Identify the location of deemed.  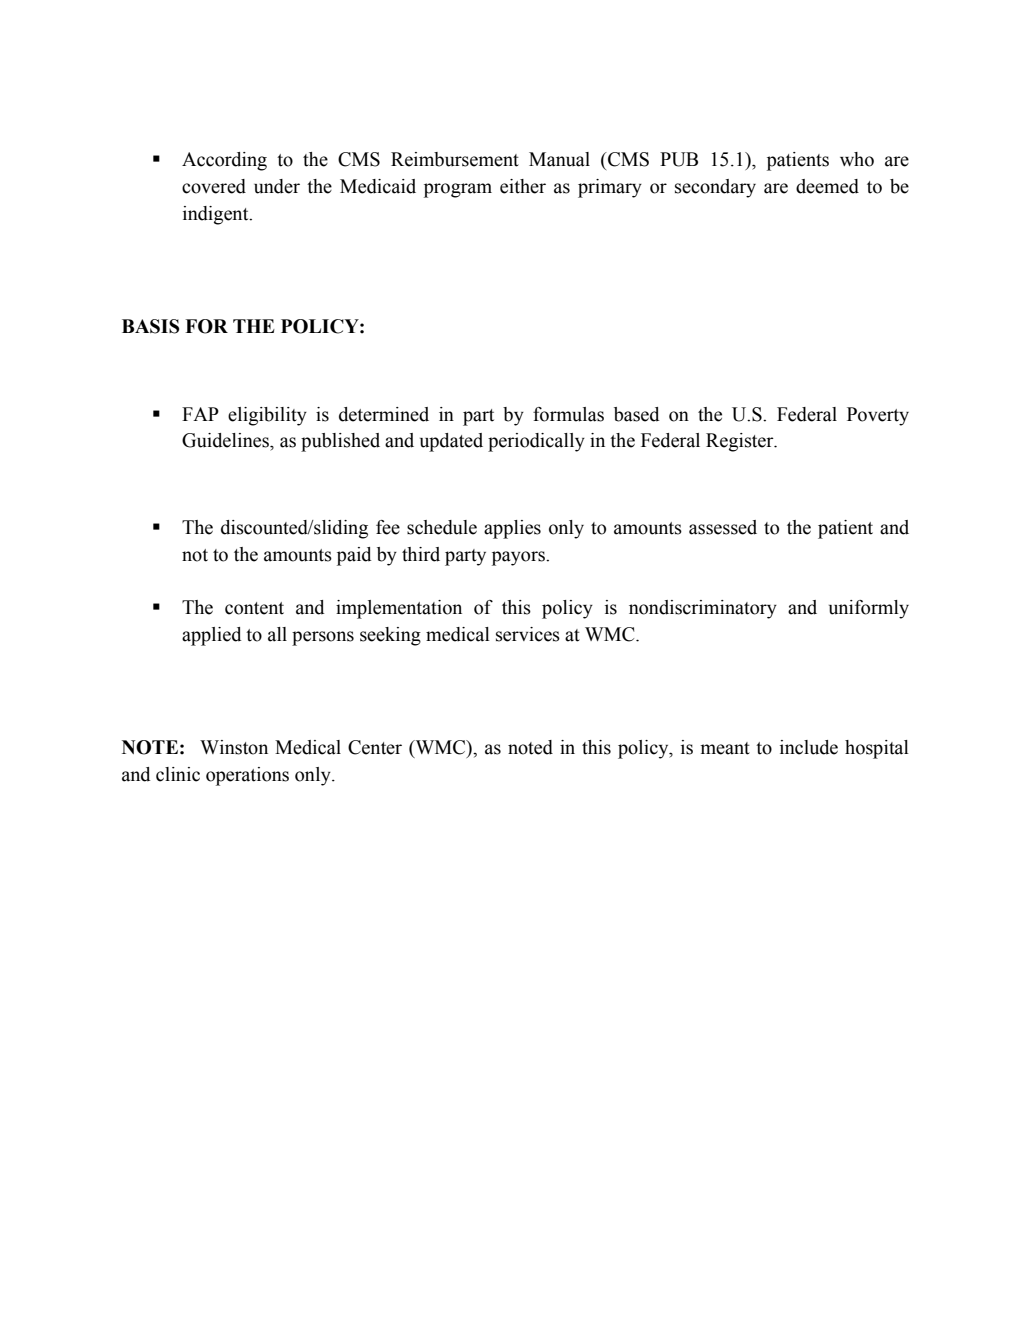
(827, 186).
